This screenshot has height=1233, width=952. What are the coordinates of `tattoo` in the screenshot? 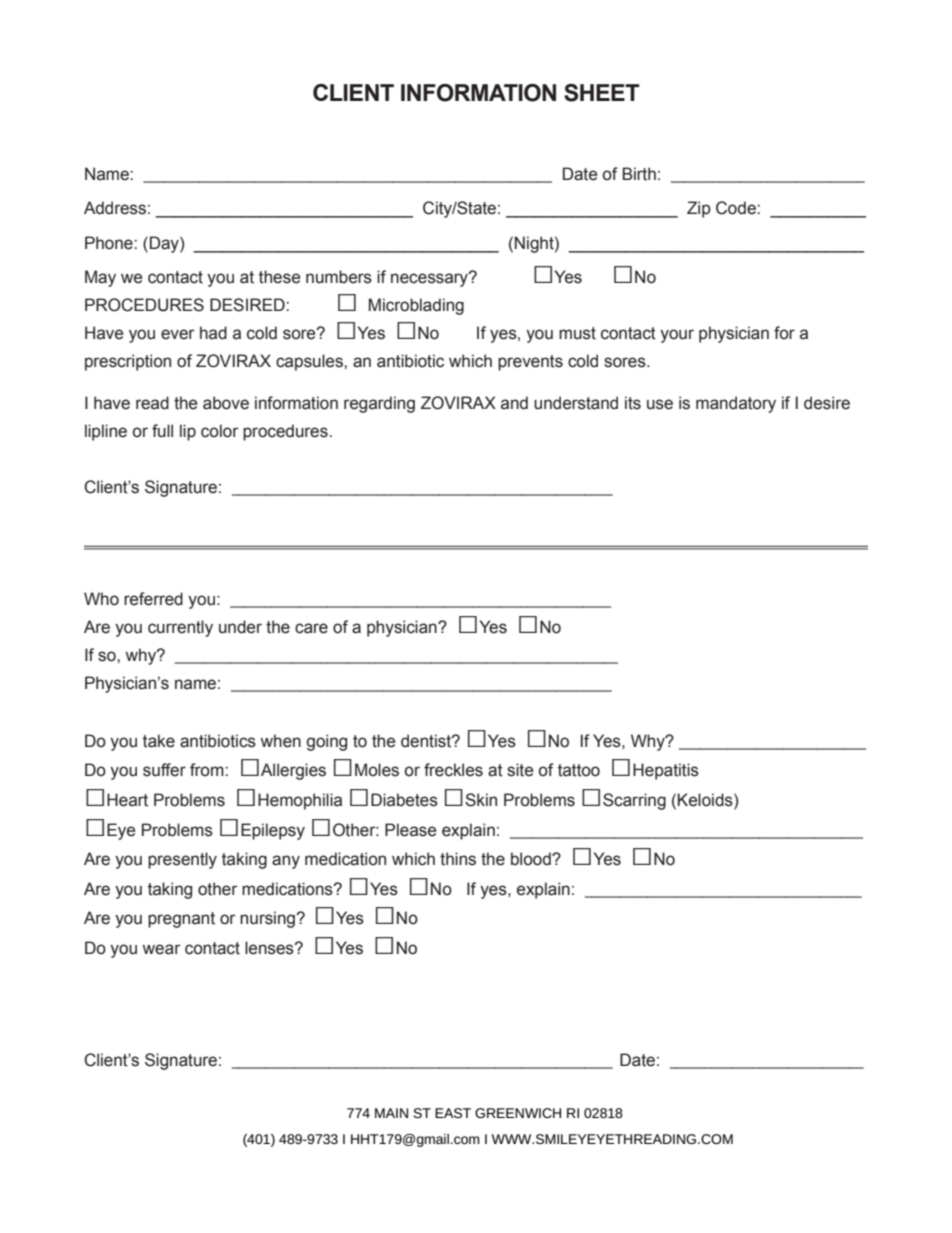 It's located at (579, 770).
